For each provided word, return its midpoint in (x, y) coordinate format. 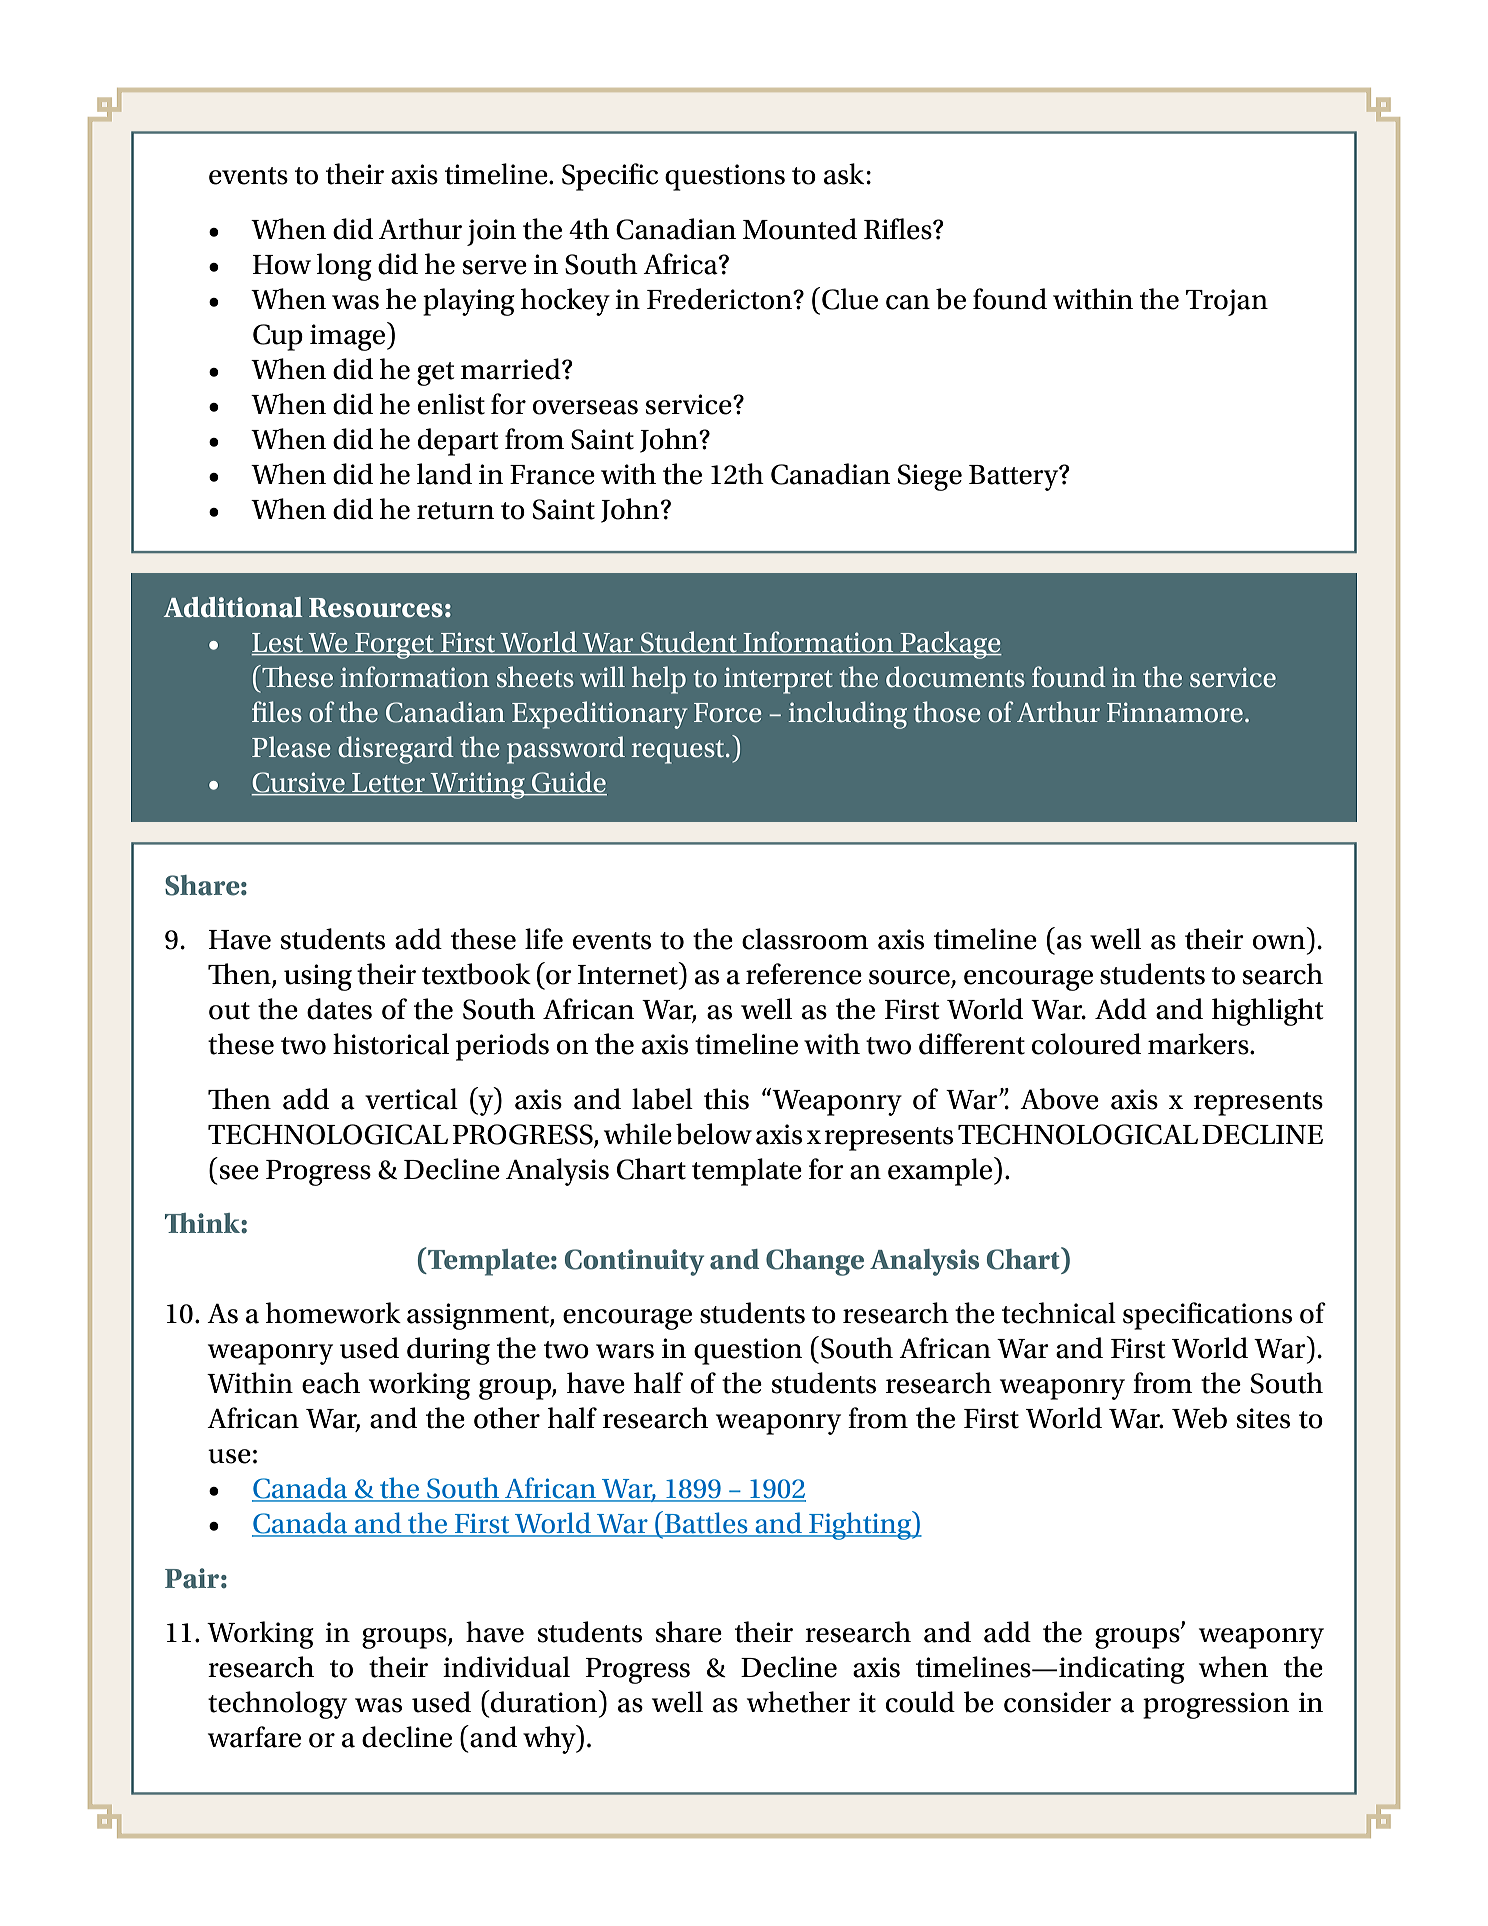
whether (798, 1702)
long (344, 267)
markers (1199, 1044)
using (318, 977)
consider (1057, 1702)
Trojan (1227, 302)
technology (277, 1705)
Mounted (800, 229)
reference (804, 974)
